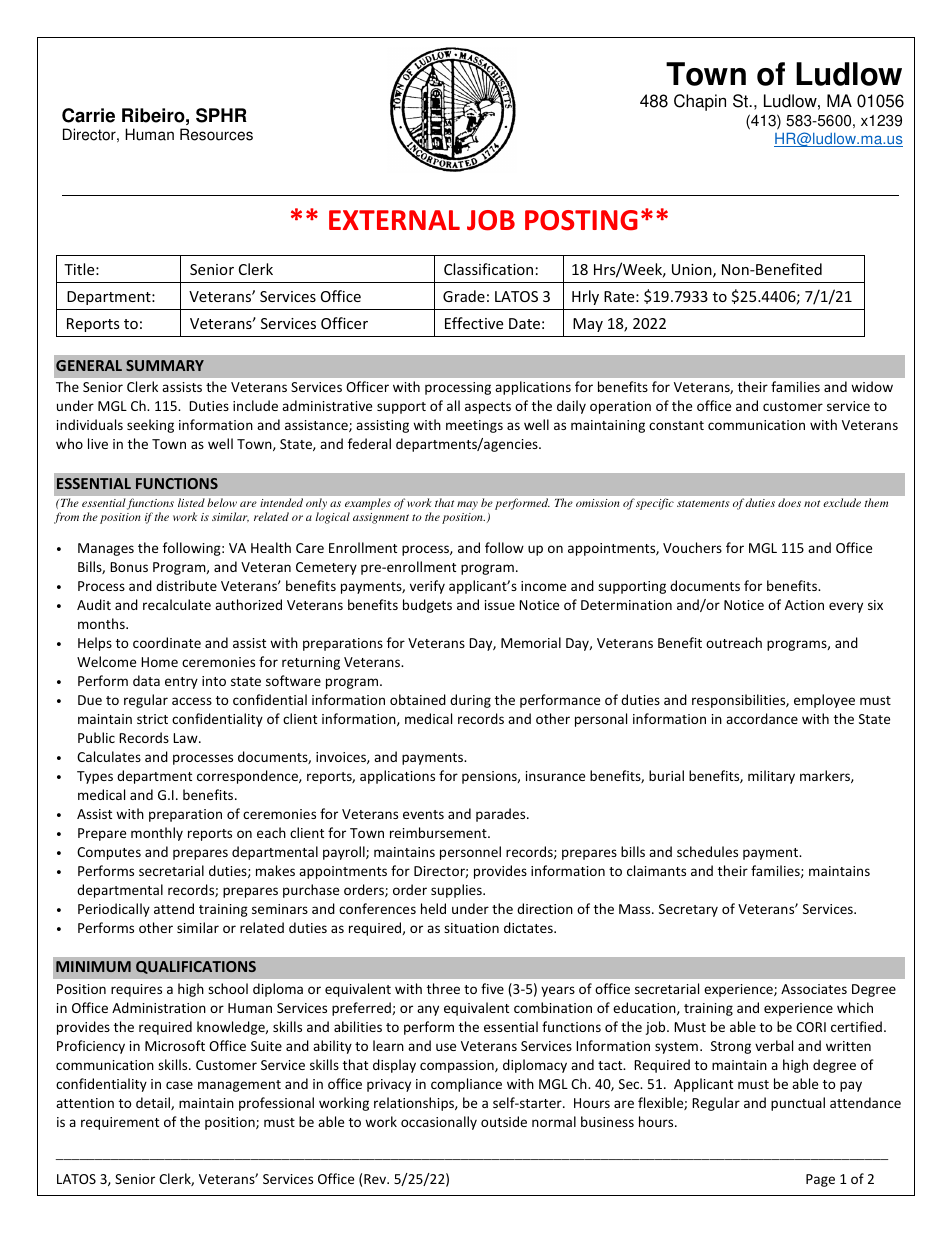  What do you see at coordinates (820, 1180) in the page?
I see `Page` at bounding box center [820, 1180].
